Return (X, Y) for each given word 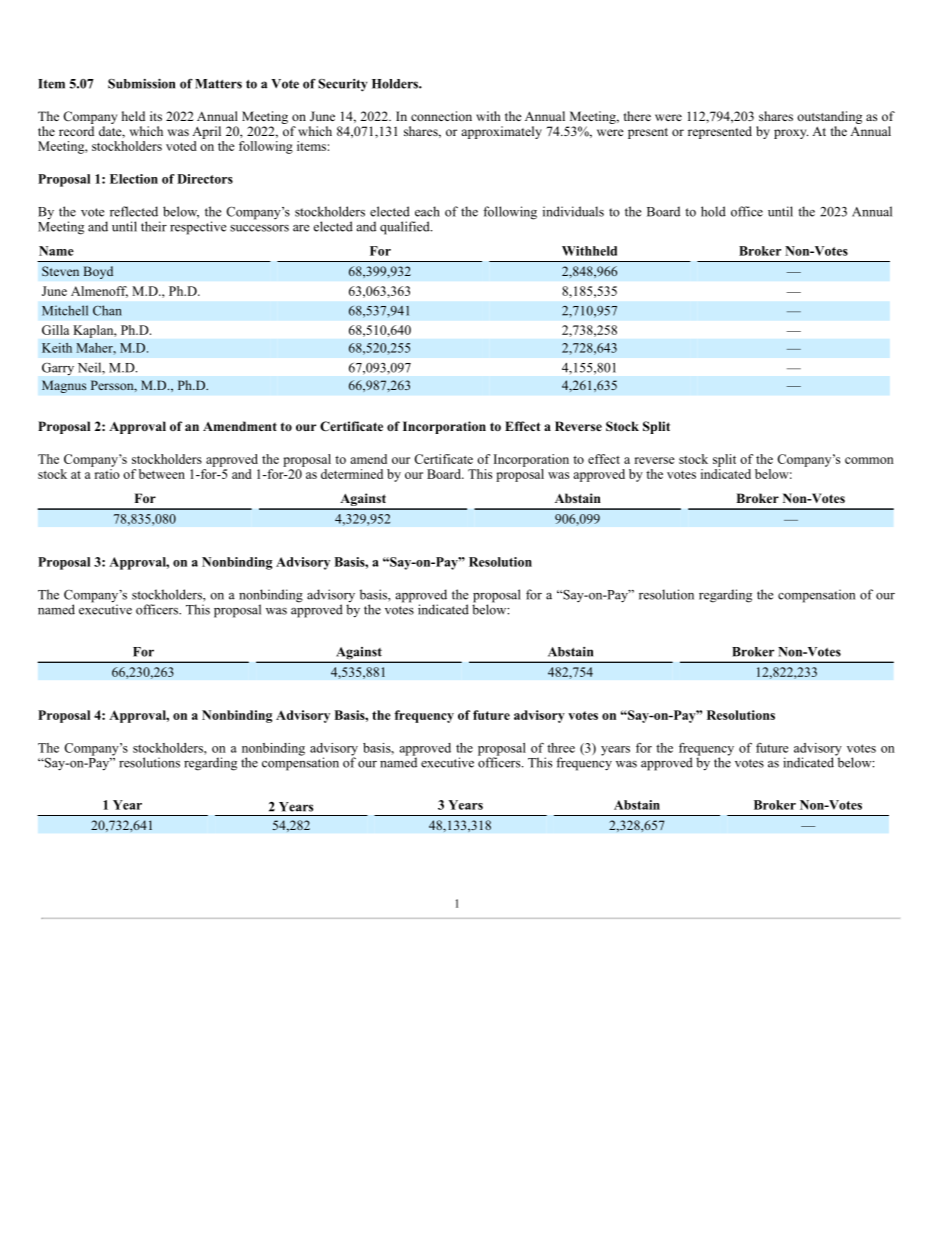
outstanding (829, 117)
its (156, 116)
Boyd (98, 272)
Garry (58, 369)
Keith (57, 348)
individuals (573, 211)
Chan (107, 310)
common (869, 460)
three (561, 748)
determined (352, 474)
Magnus (64, 386)
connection (441, 116)
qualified (406, 228)
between (162, 474)
